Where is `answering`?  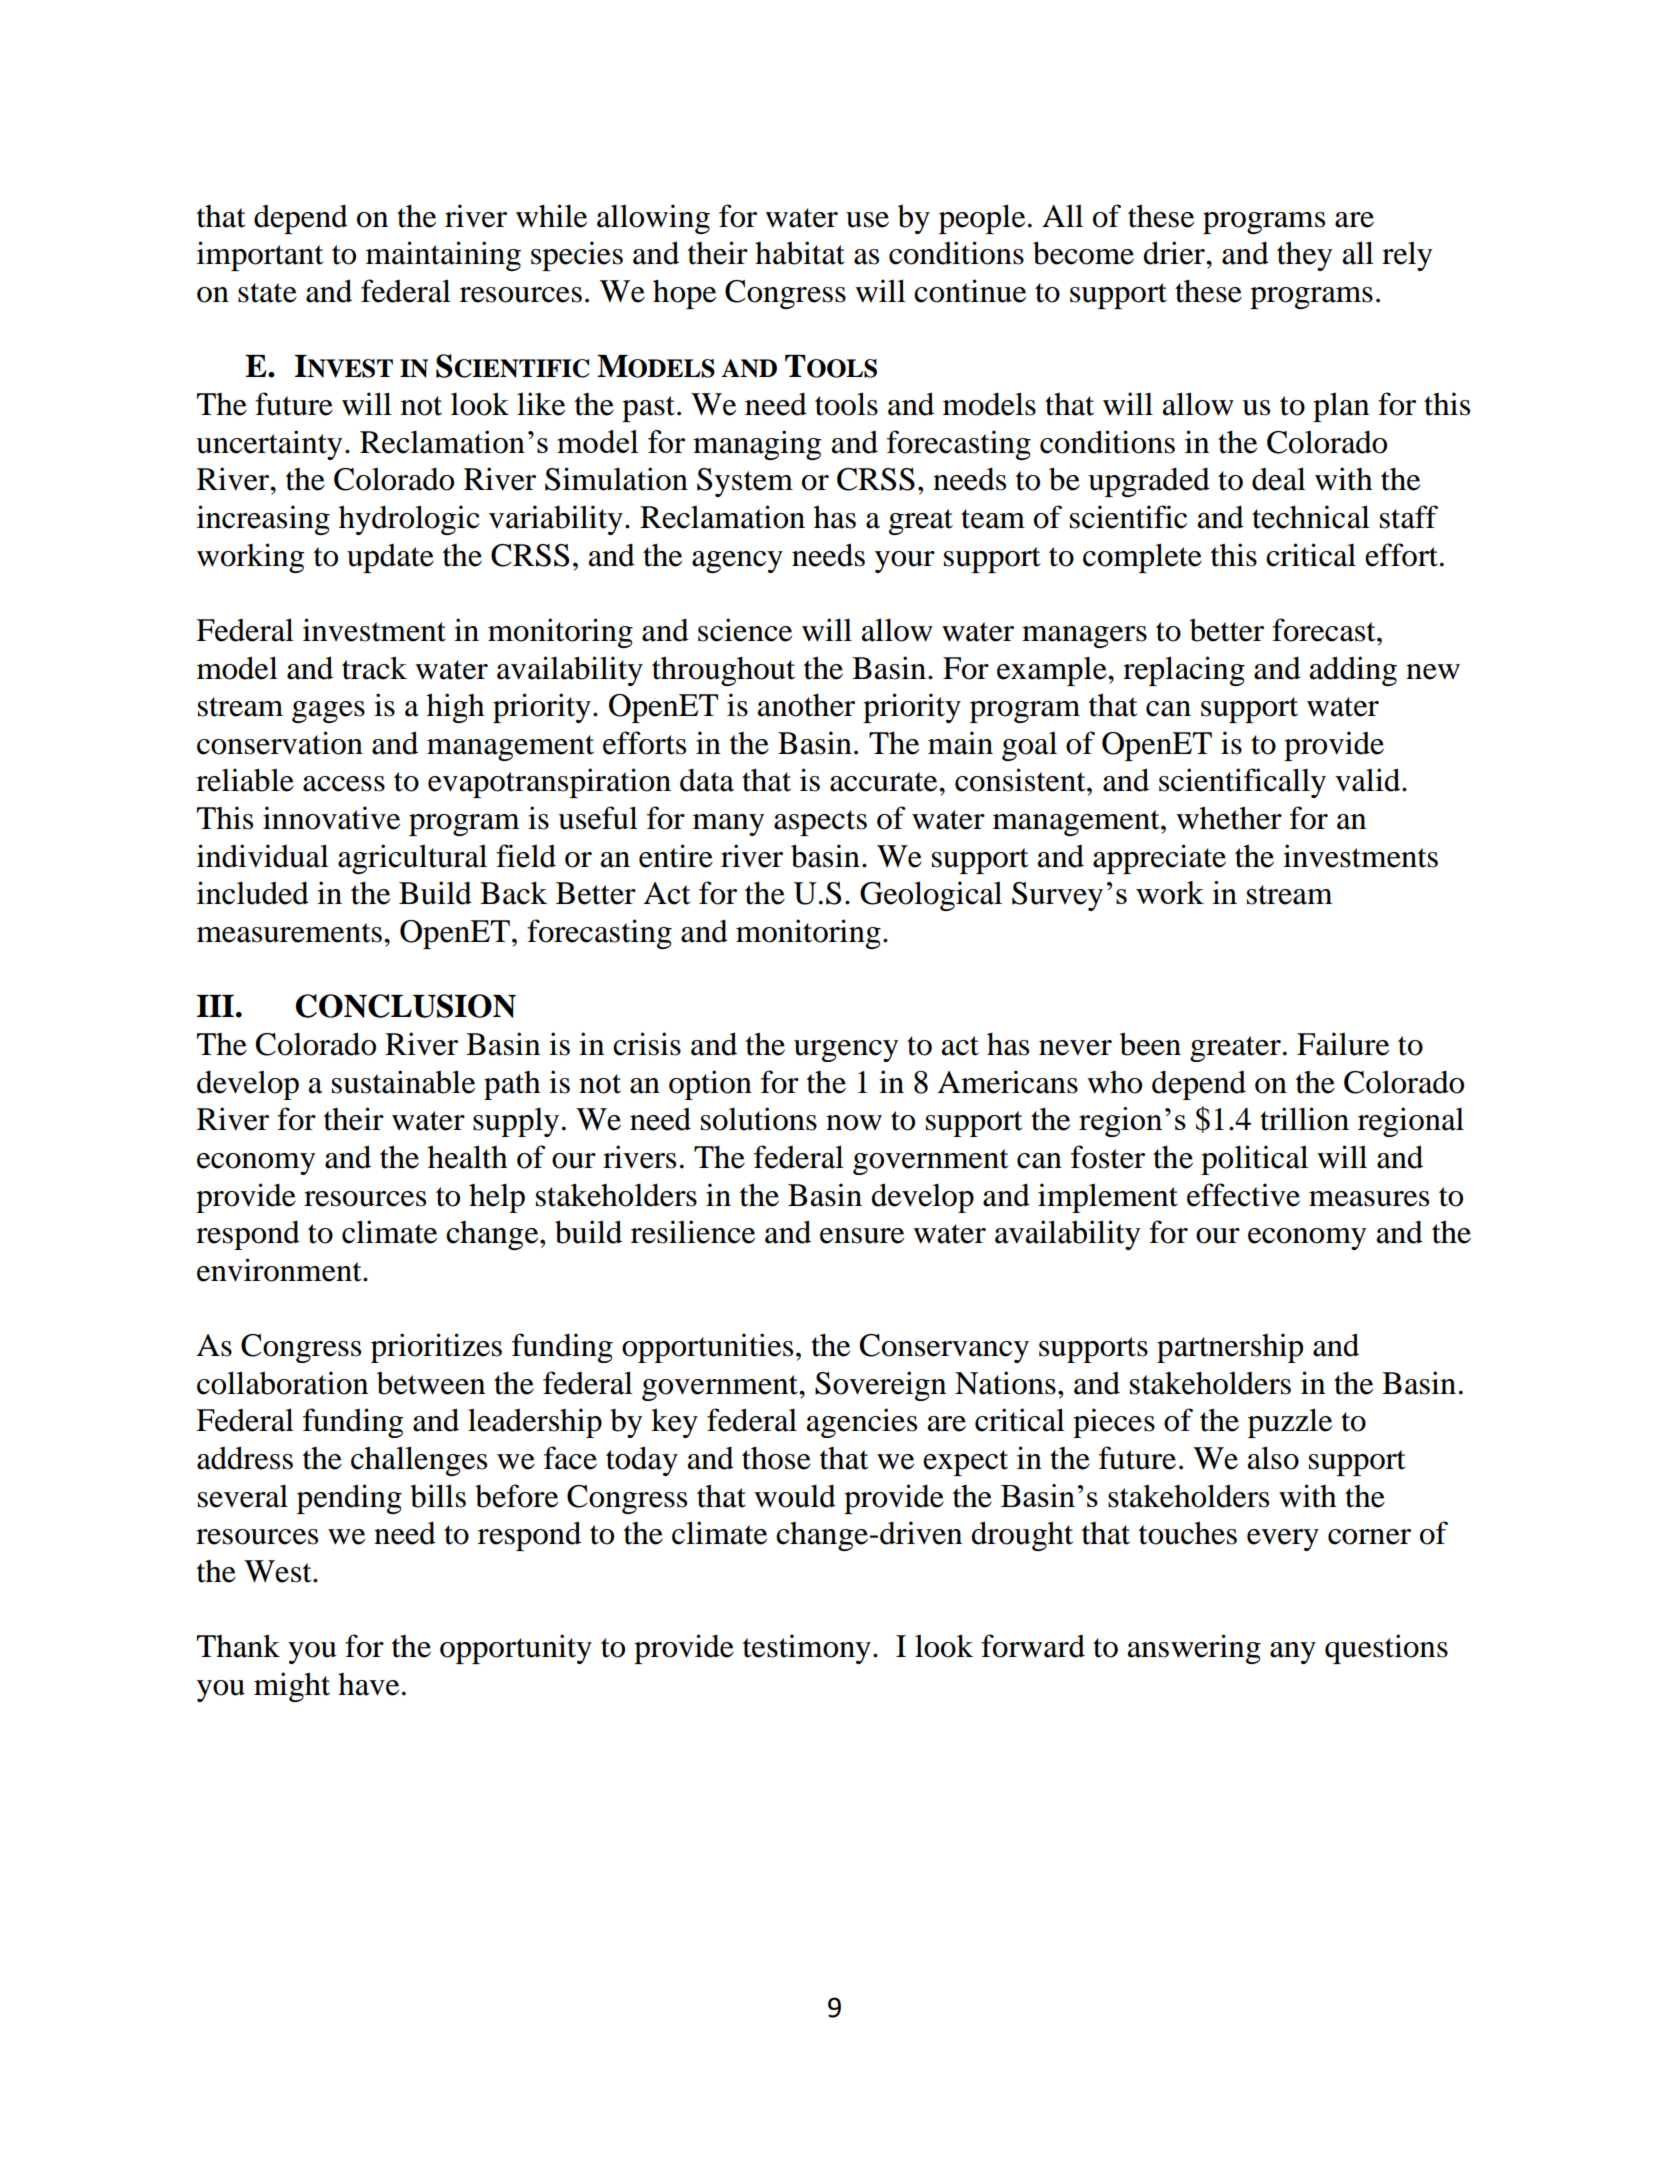
answering is located at coordinates (1194, 1649).
